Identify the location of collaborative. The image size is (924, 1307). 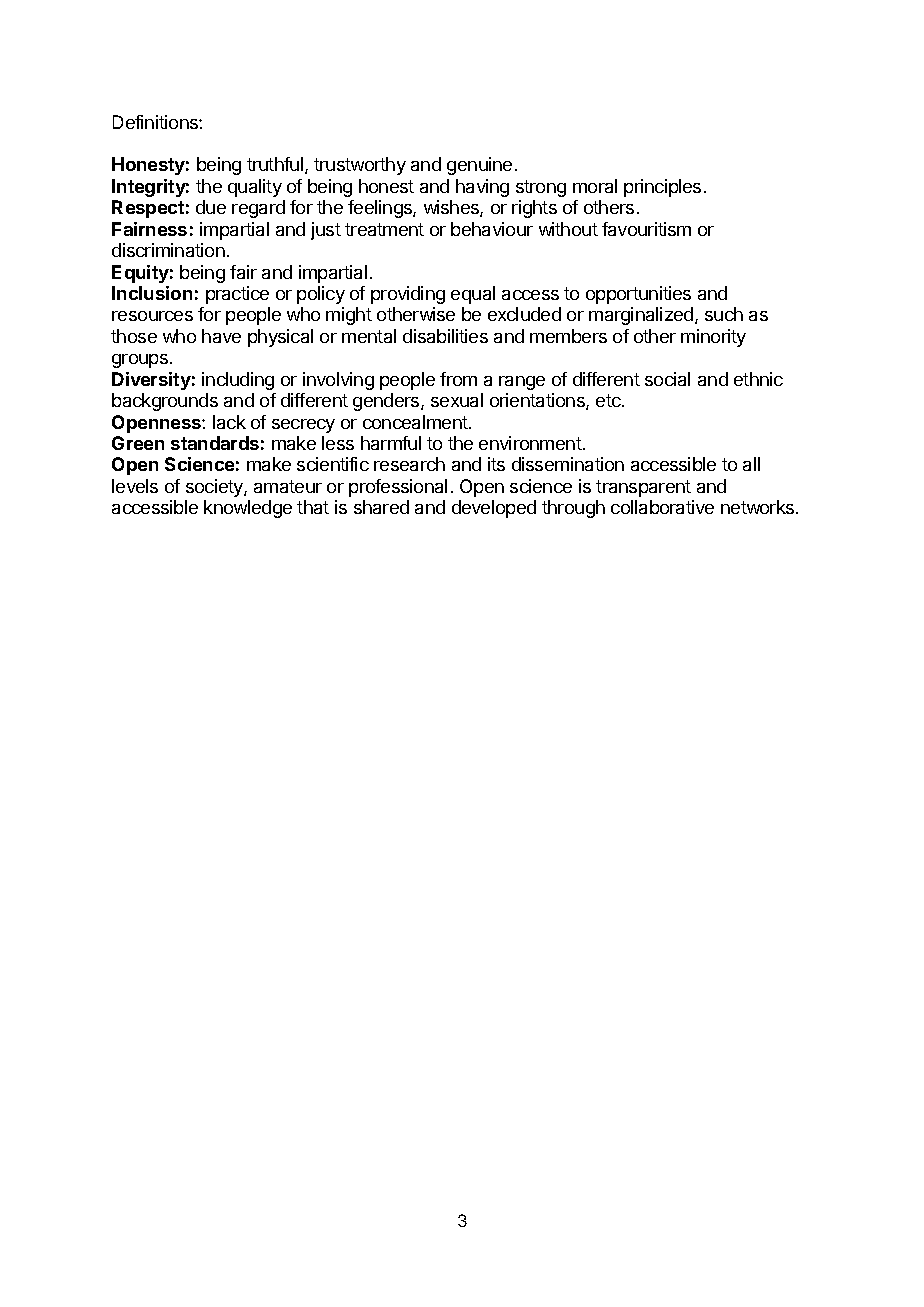
(662, 507).
